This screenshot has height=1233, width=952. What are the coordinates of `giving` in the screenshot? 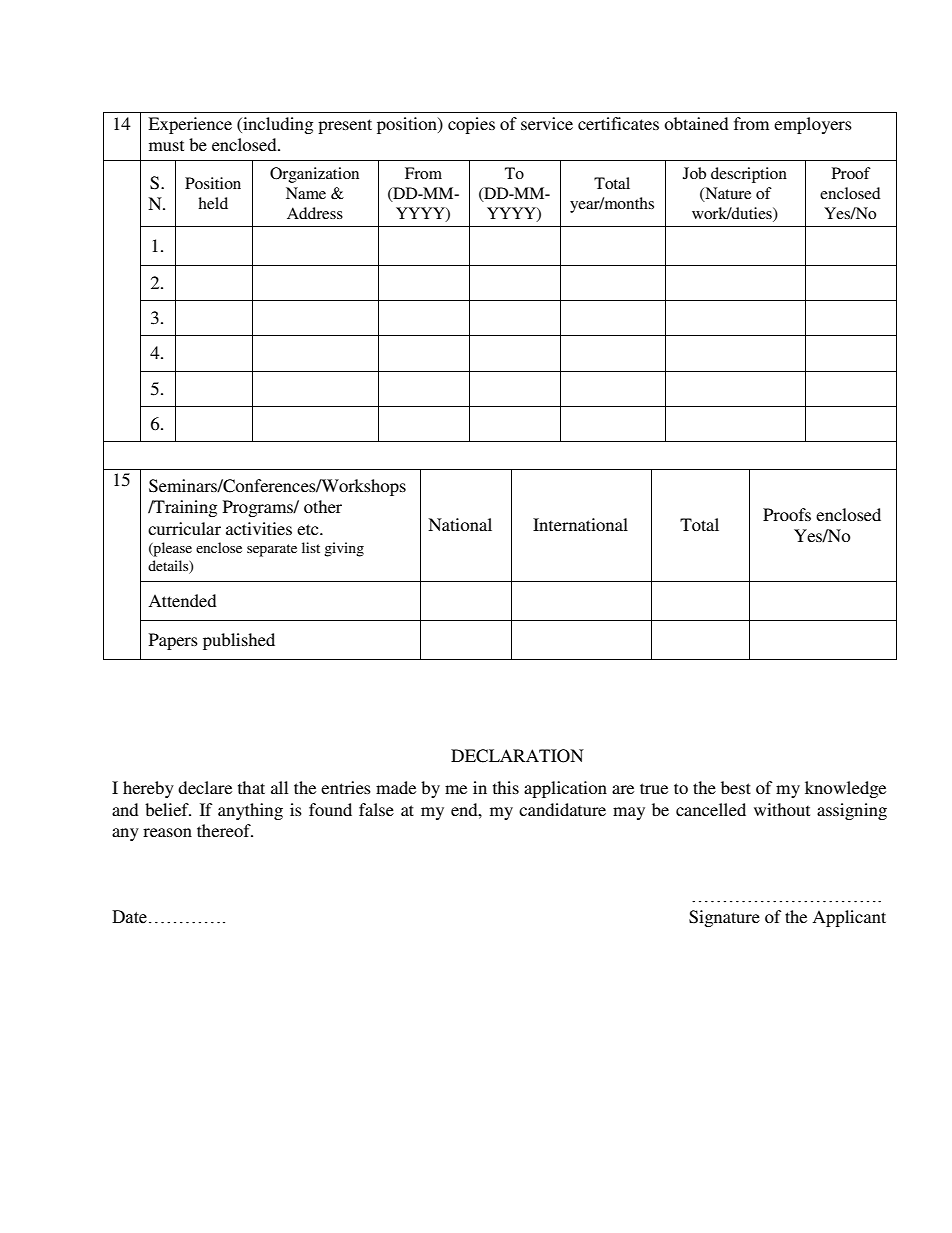 It's located at (344, 549).
